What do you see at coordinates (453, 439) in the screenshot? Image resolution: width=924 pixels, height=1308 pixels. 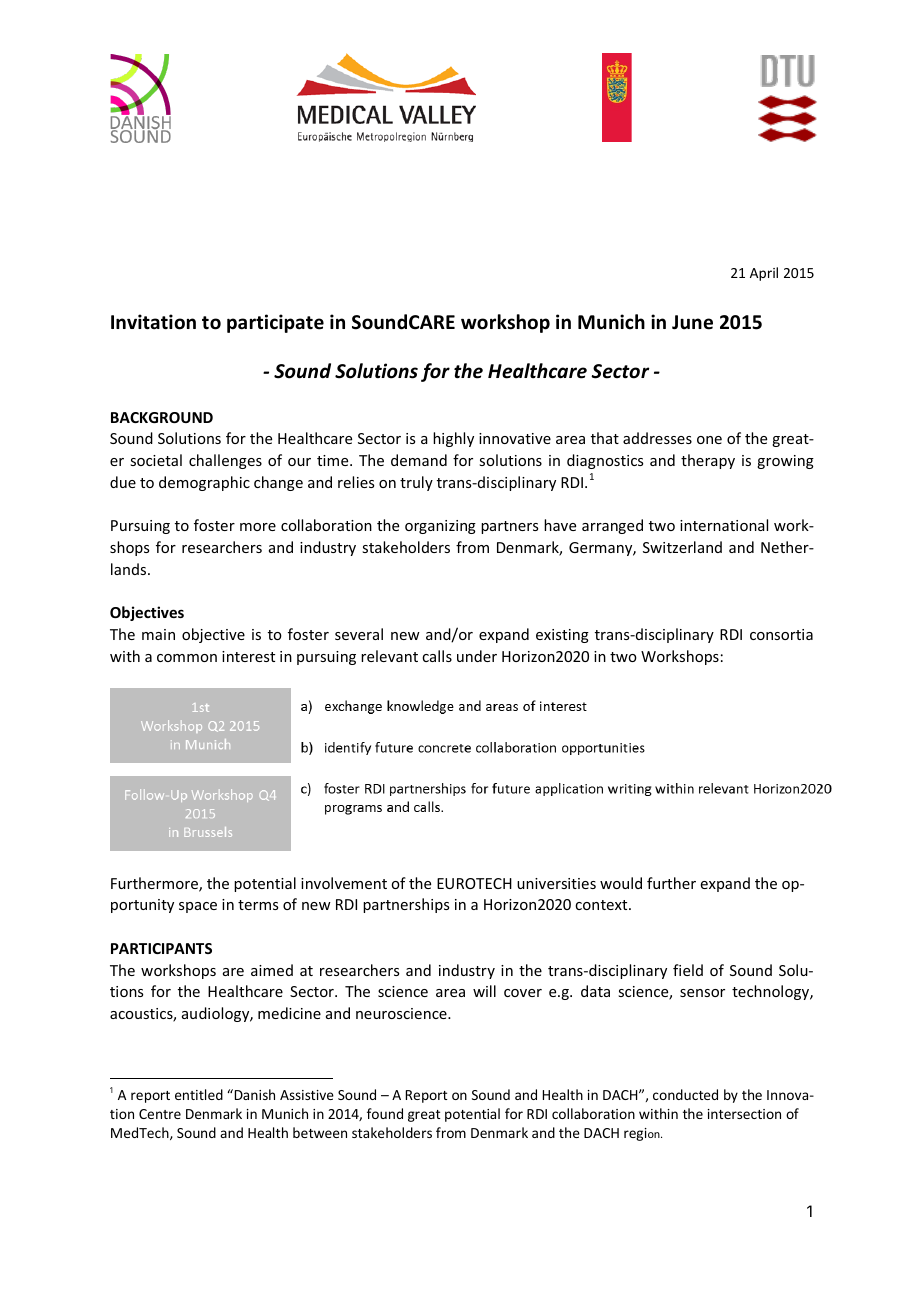 I see `highly` at bounding box center [453, 439].
